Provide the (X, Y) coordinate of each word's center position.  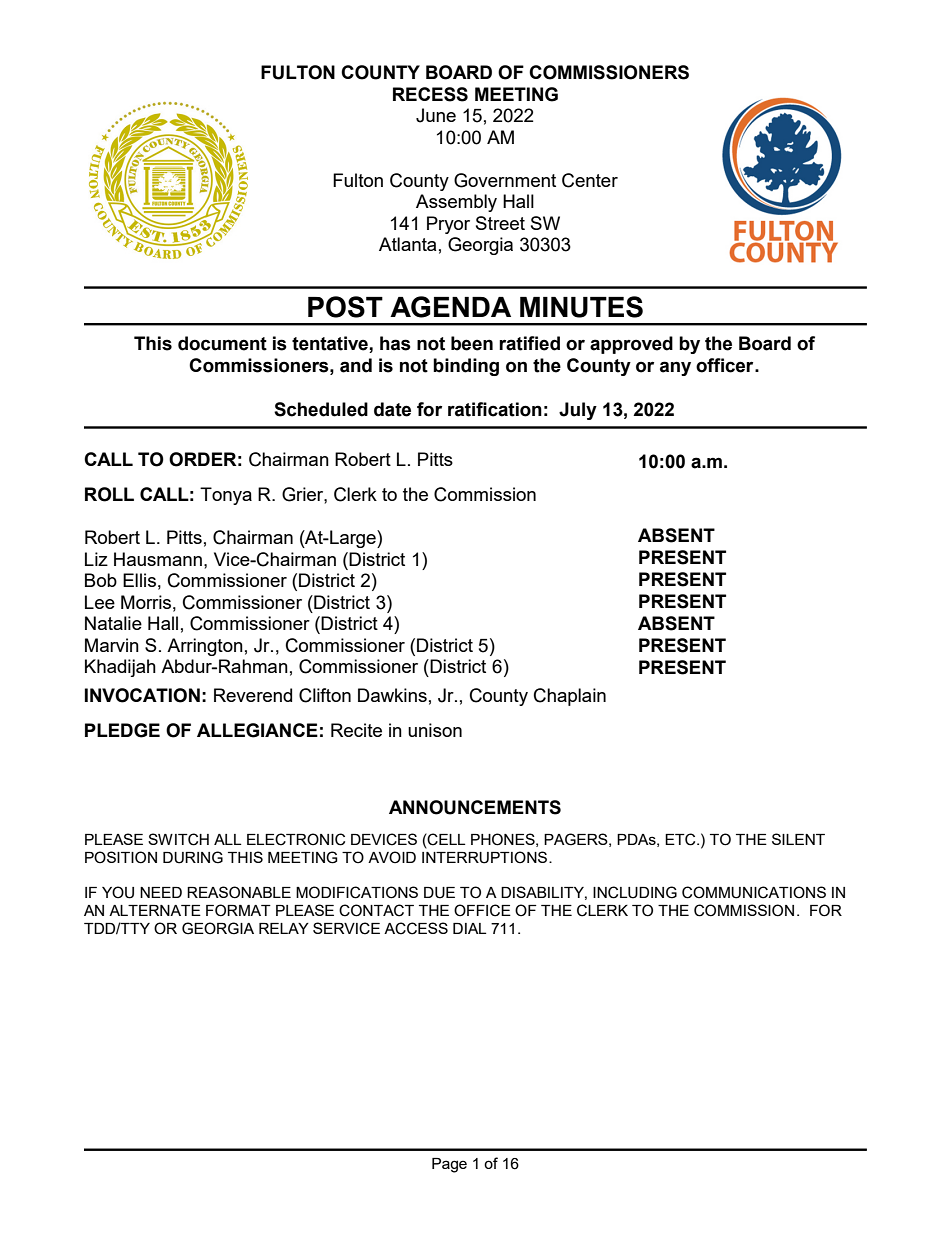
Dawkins (392, 695)
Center (590, 180)
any (675, 368)
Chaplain (570, 697)
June (436, 115)
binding (466, 367)
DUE (439, 893)
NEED (161, 892)
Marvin (112, 645)
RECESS (430, 94)
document (222, 343)
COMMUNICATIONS (754, 892)
